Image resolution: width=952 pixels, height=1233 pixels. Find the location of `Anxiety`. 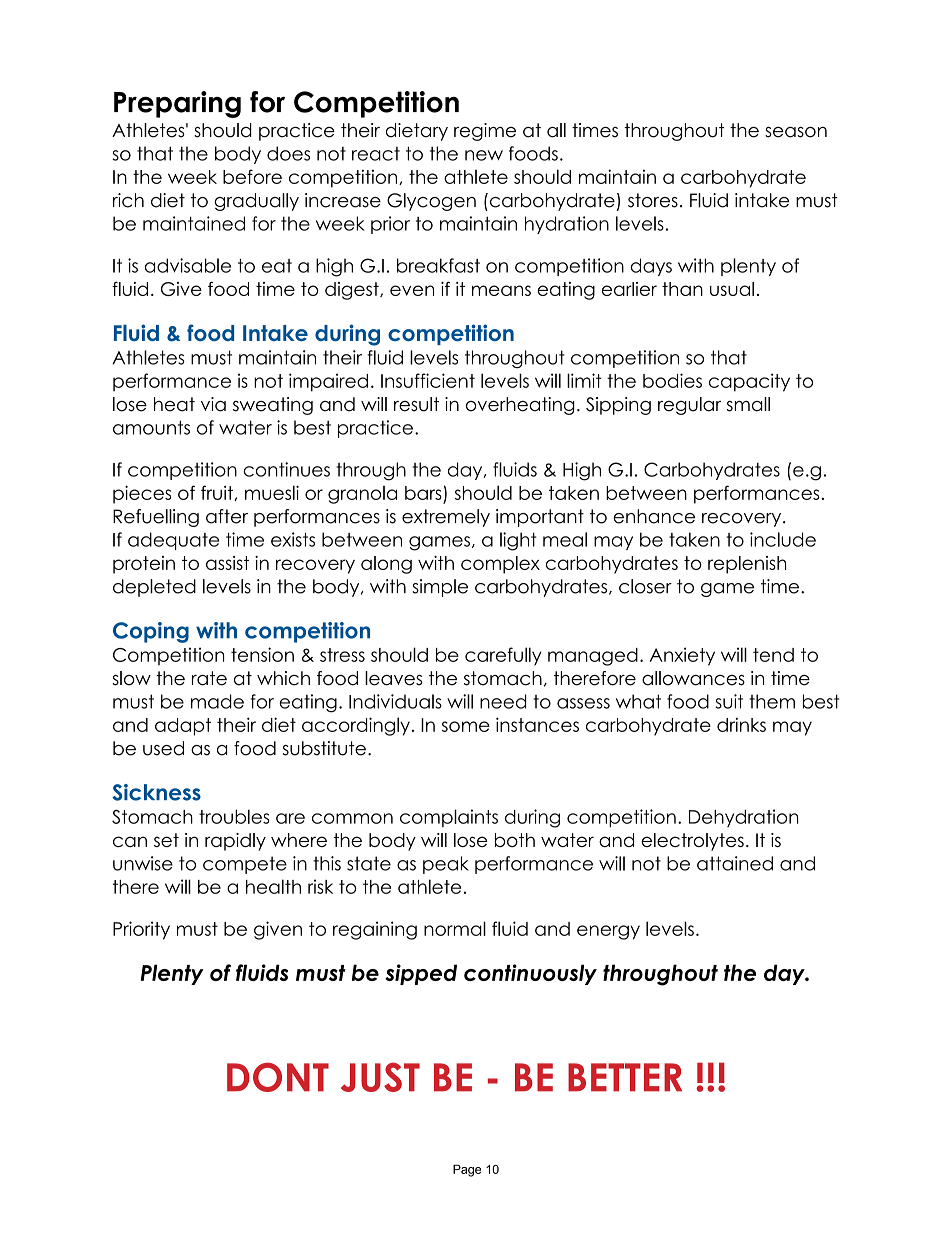

Anxiety is located at coordinates (682, 656).
